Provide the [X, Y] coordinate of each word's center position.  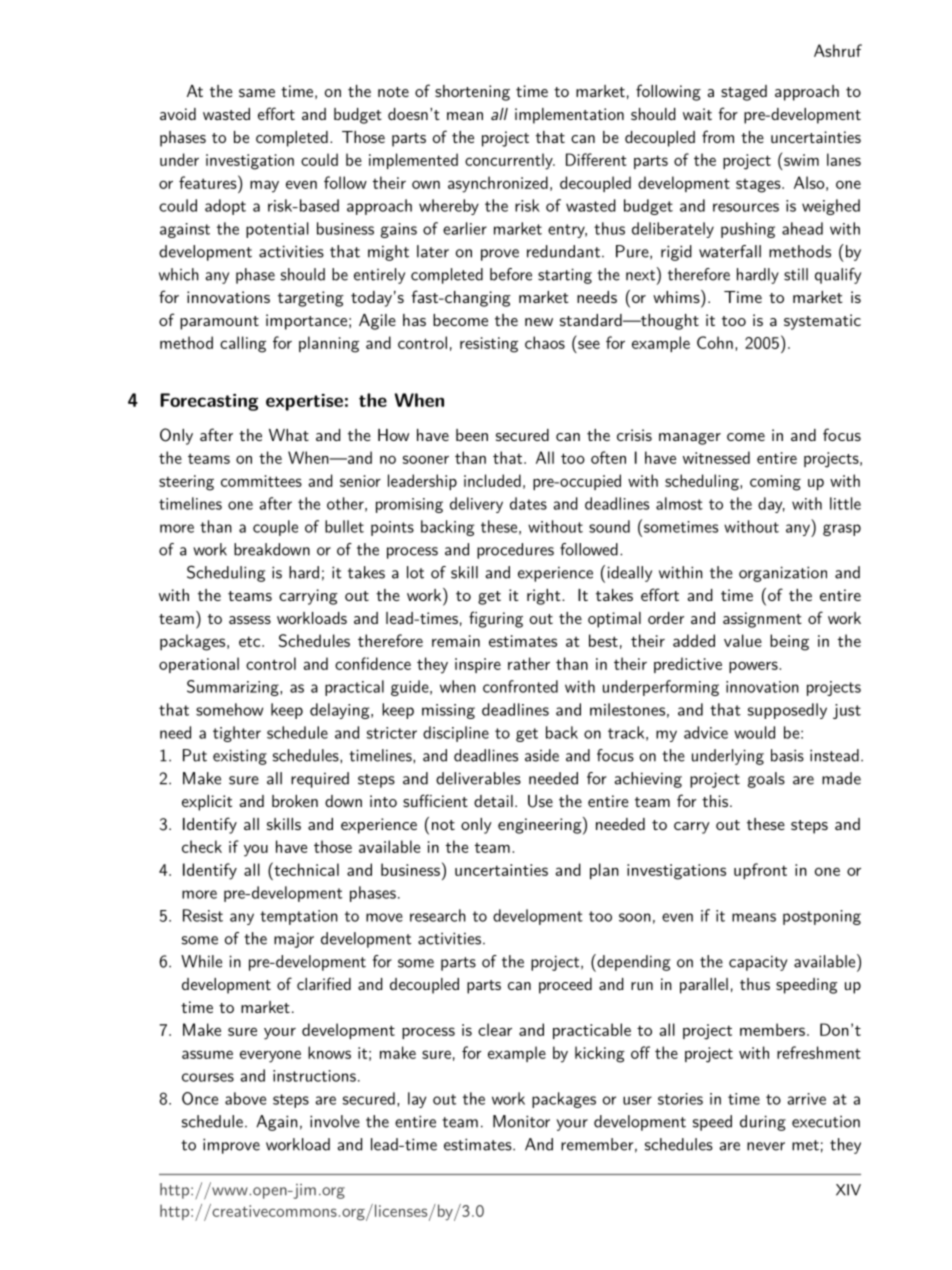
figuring [496, 619]
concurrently [510, 161]
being [789, 642]
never [766, 1146]
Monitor [521, 1121]
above [245, 1098]
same [257, 93]
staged [744, 93]
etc [251, 641]
